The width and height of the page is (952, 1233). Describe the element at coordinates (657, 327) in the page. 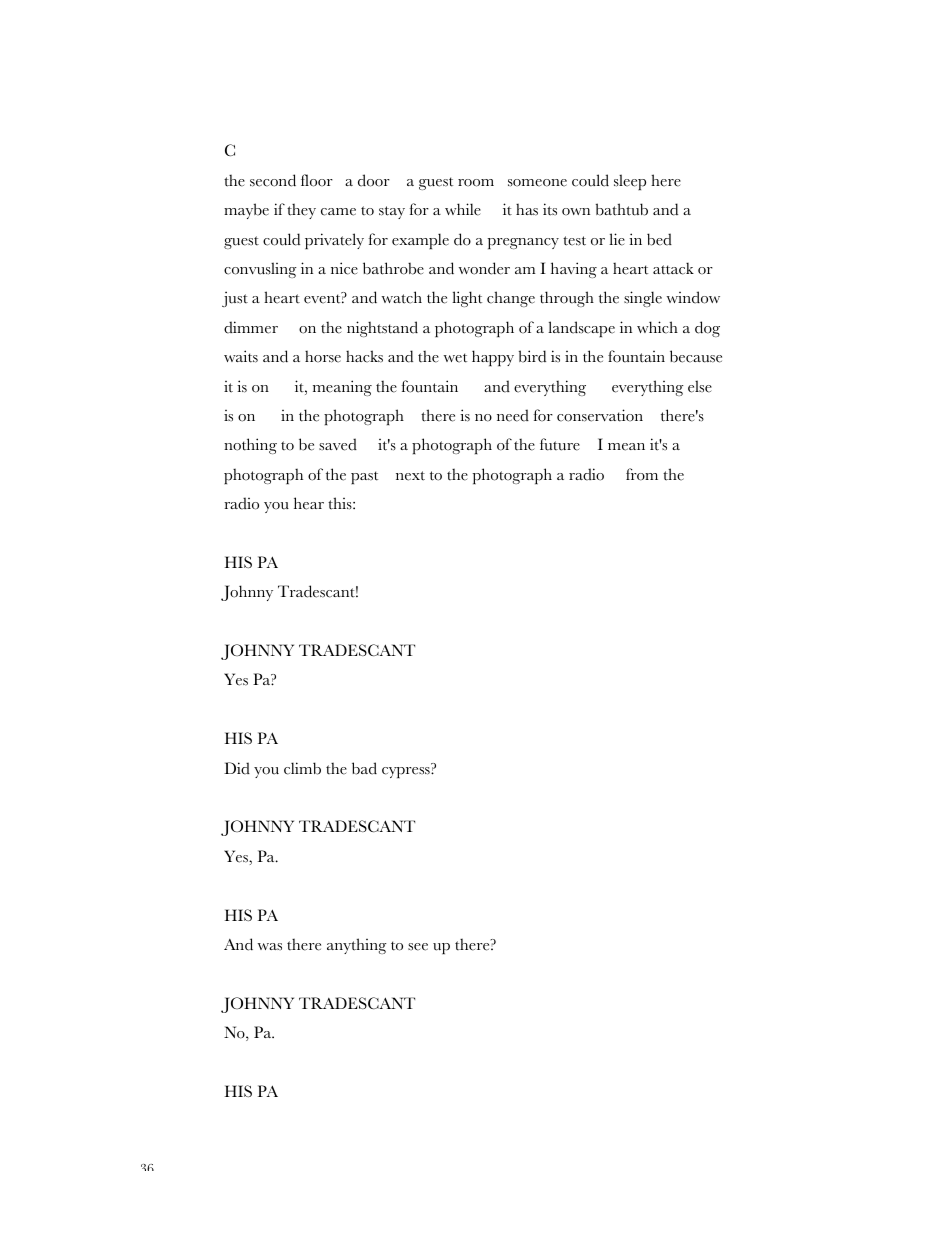

I see `which` at that location.
